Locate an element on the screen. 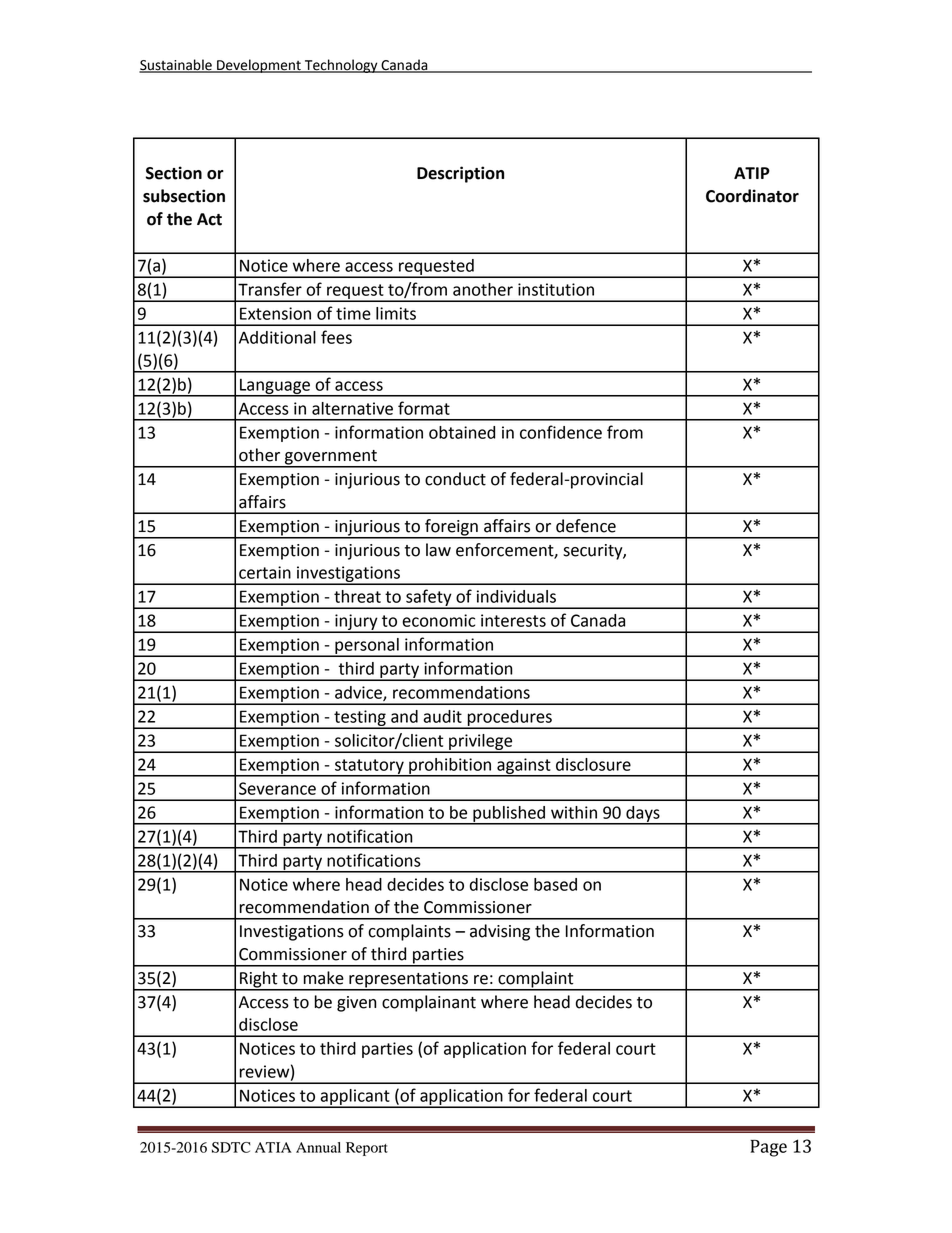 This screenshot has width=952, height=1233. Development is located at coordinates (259, 66).
